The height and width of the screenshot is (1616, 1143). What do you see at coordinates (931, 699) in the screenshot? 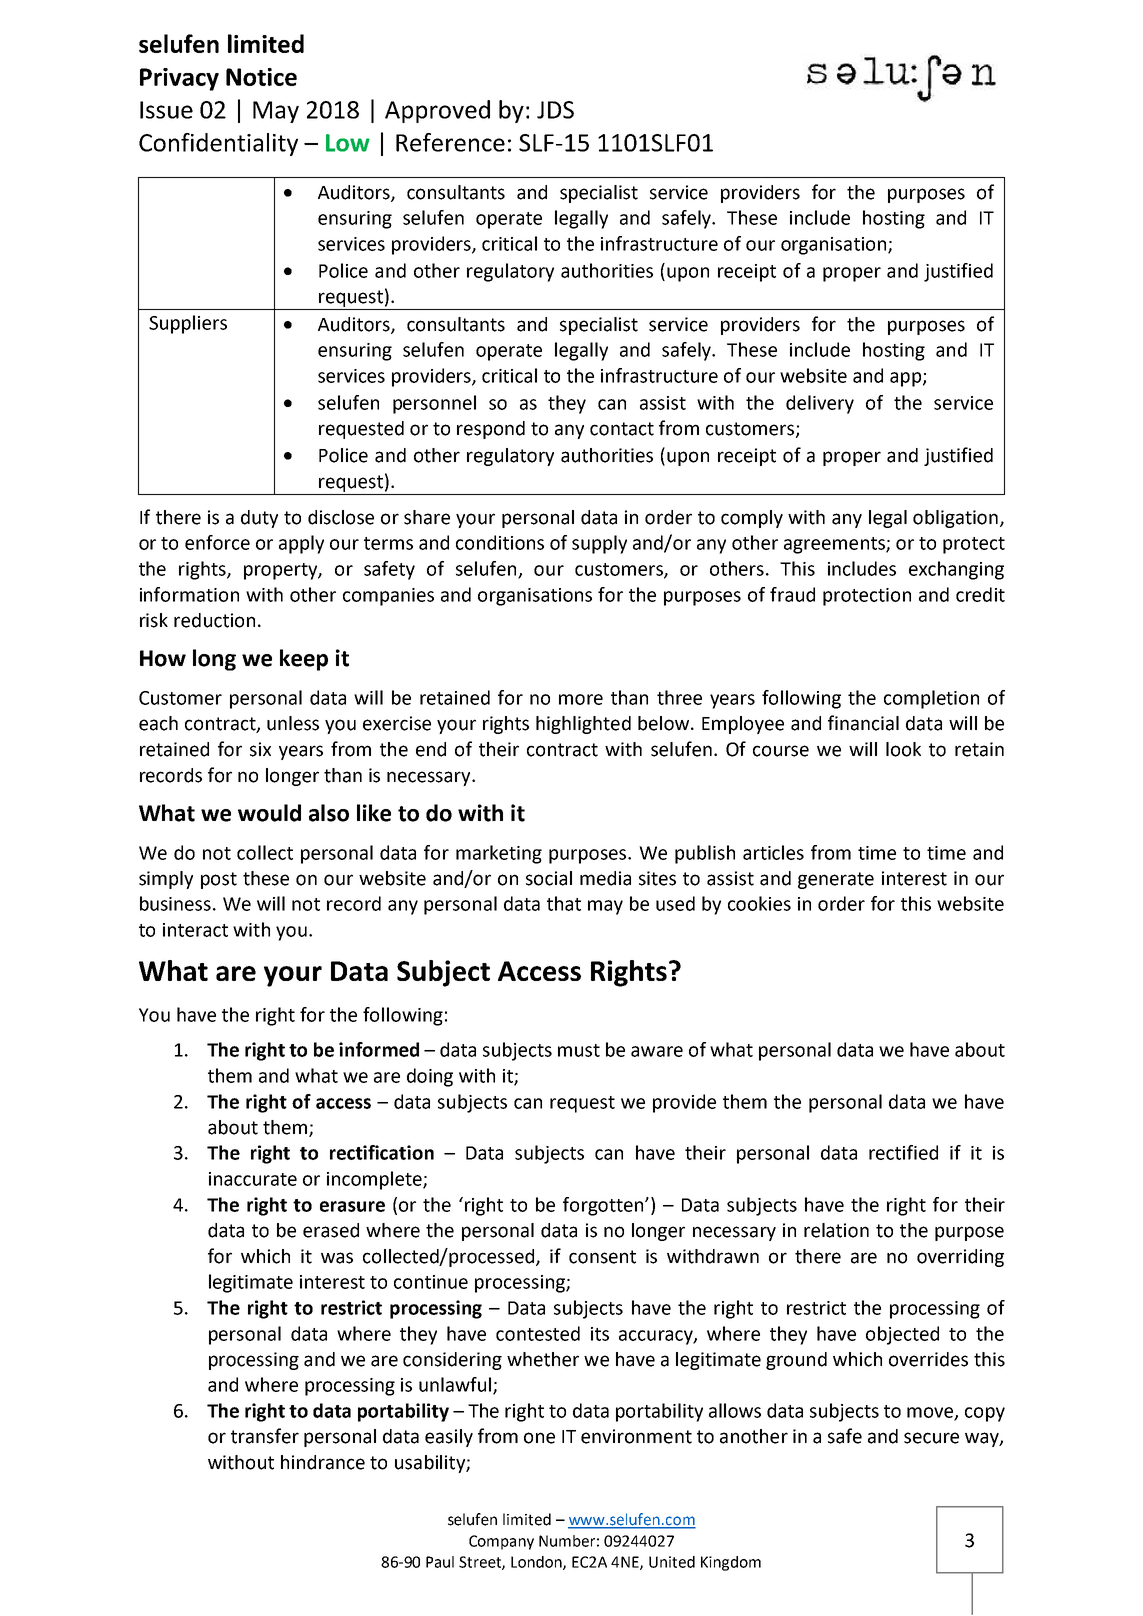
I see `completion` at bounding box center [931, 699].
